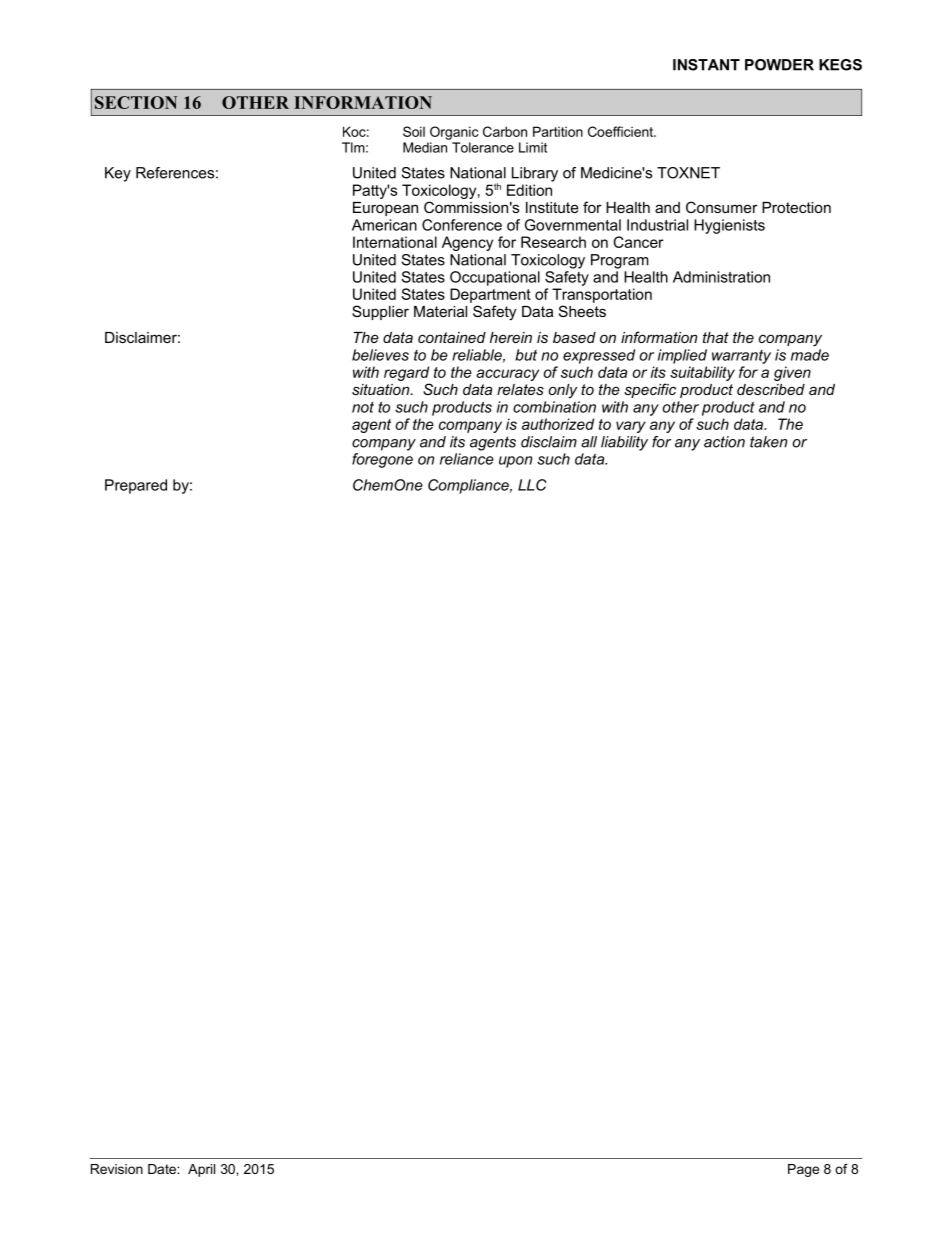 The image size is (952, 1233). I want to click on April, so click(201, 1170).
